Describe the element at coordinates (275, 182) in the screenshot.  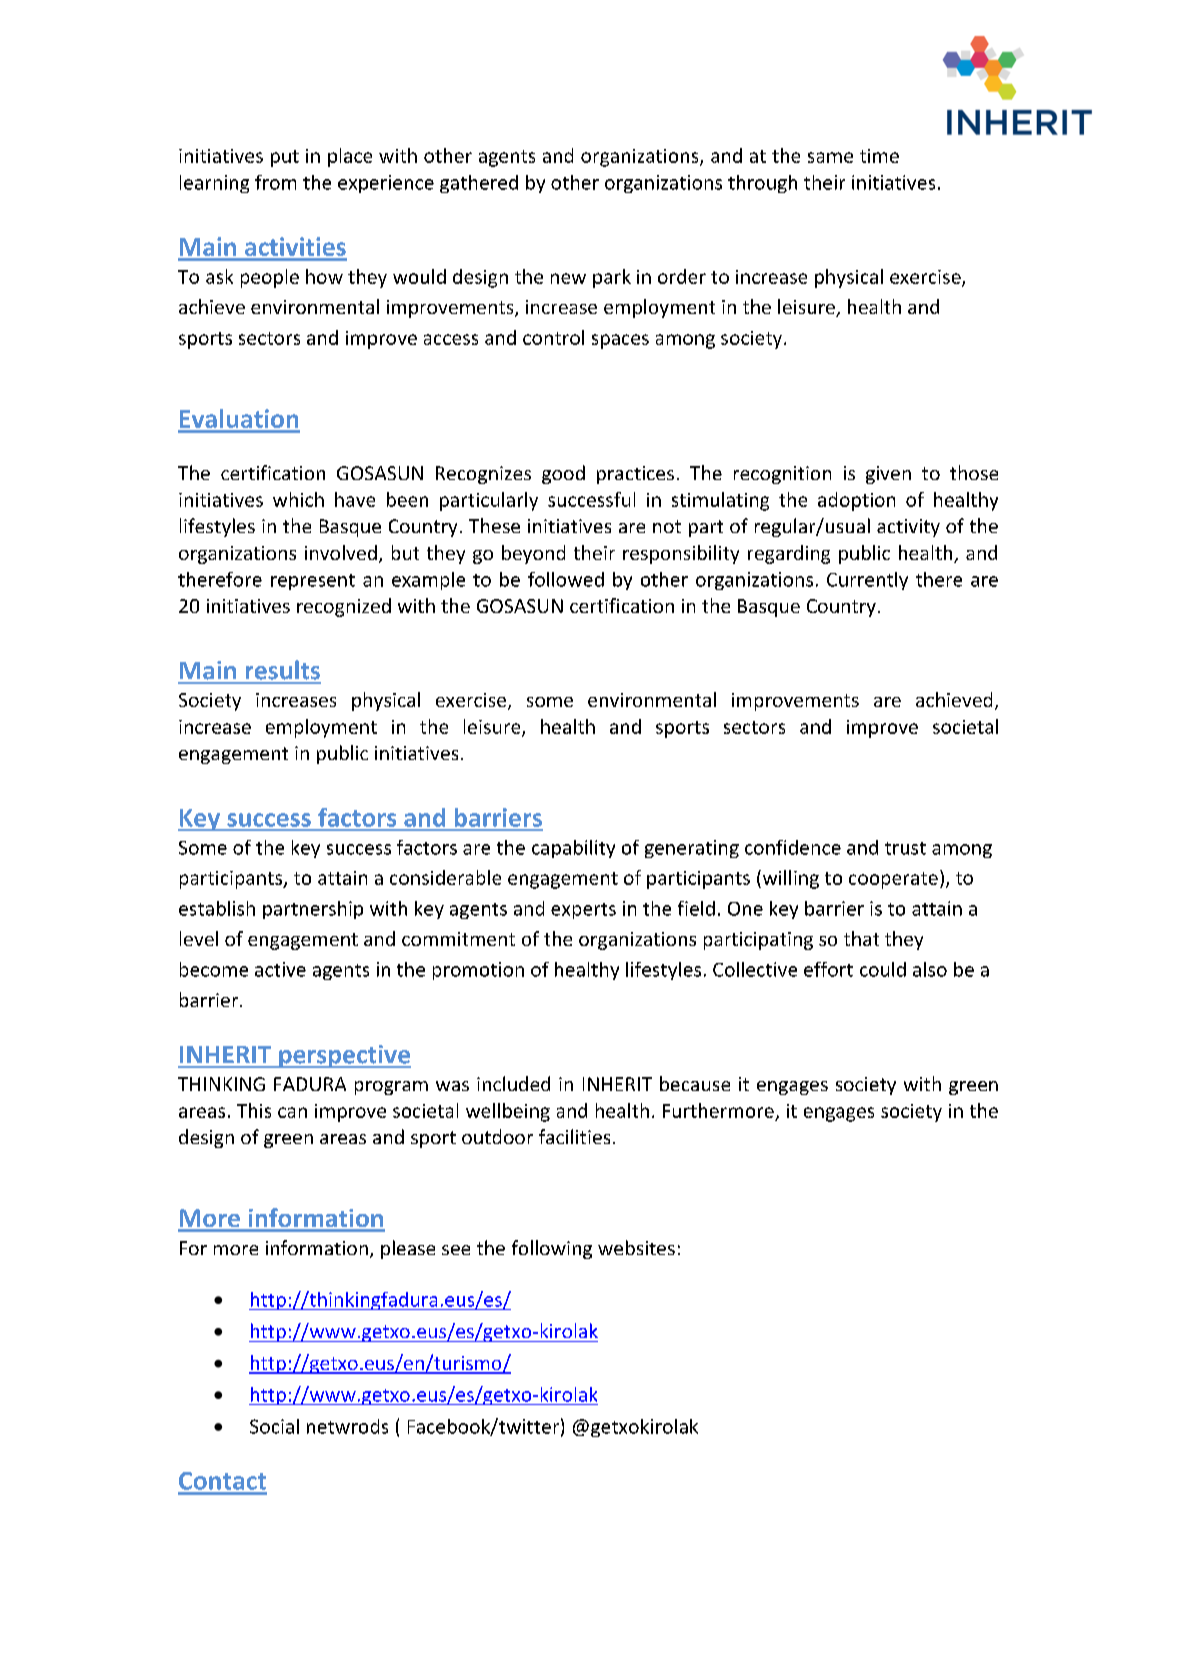
I see `from` at that location.
